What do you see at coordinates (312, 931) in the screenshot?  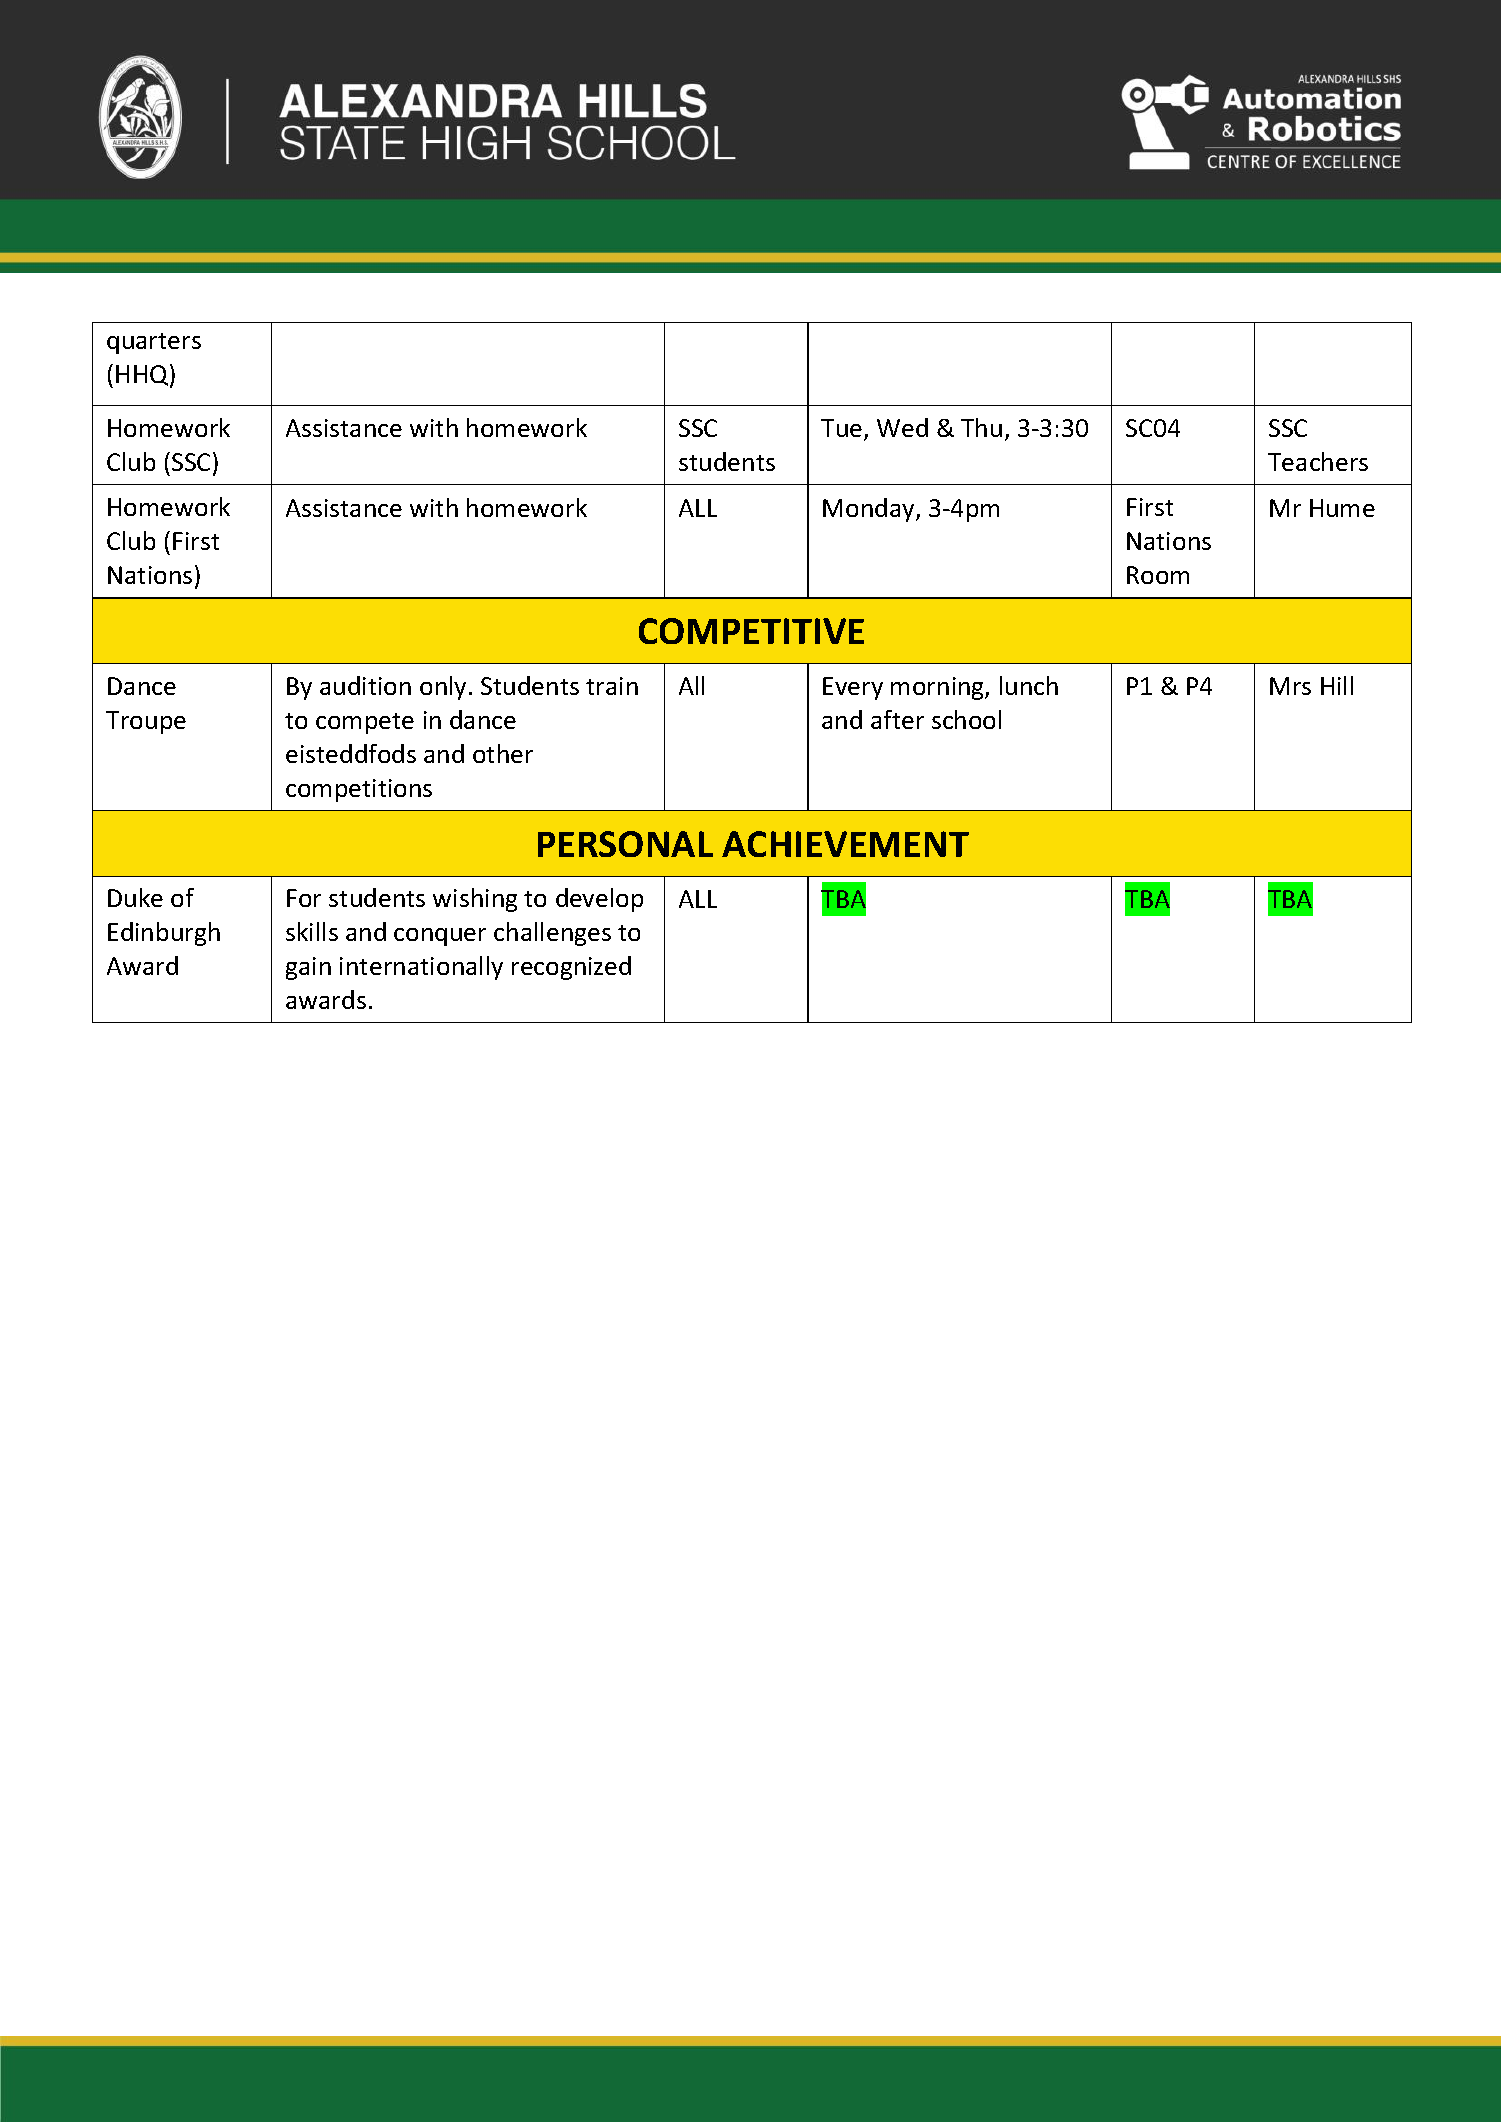 I see `skills` at bounding box center [312, 931].
